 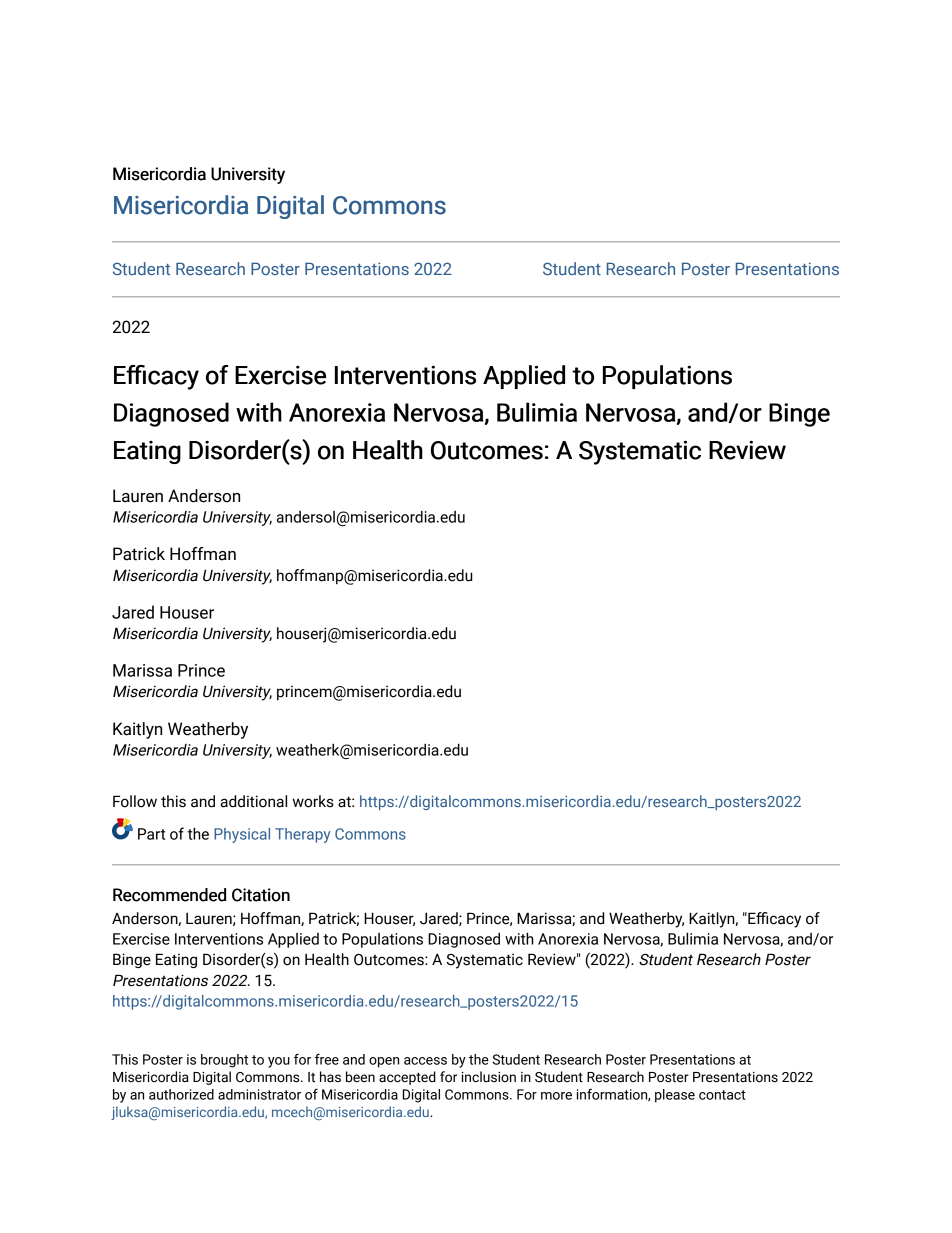 What do you see at coordinates (254, 801) in the page?
I see `additional` at bounding box center [254, 801].
